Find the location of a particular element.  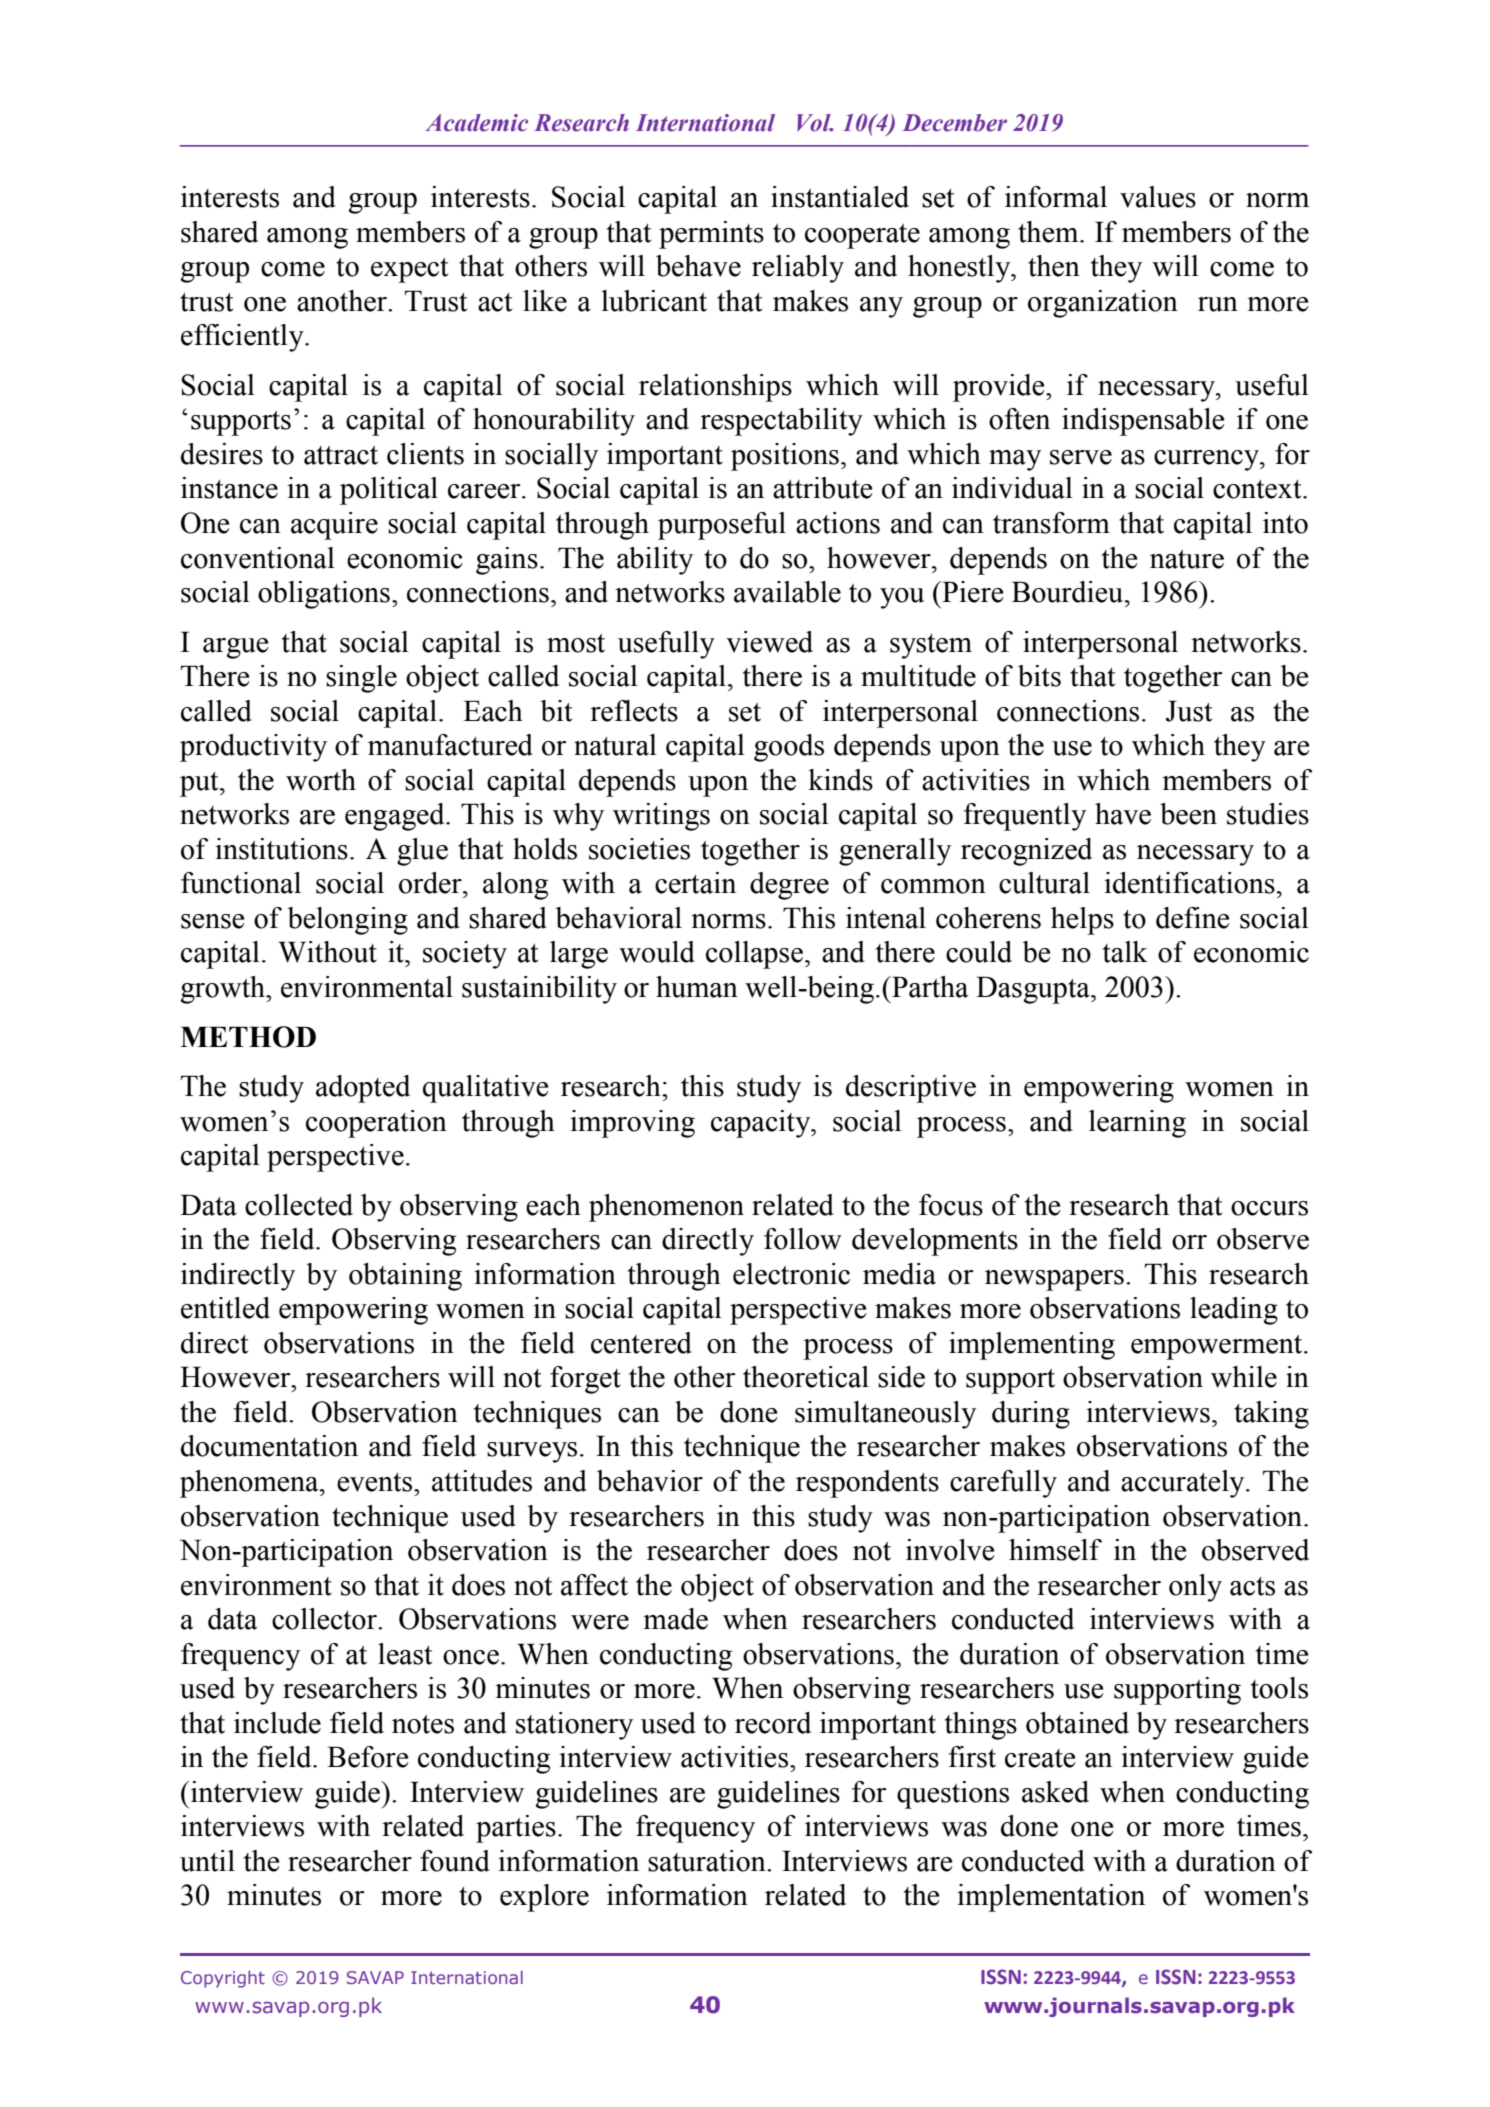

saturation is located at coordinates (708, 1861).
